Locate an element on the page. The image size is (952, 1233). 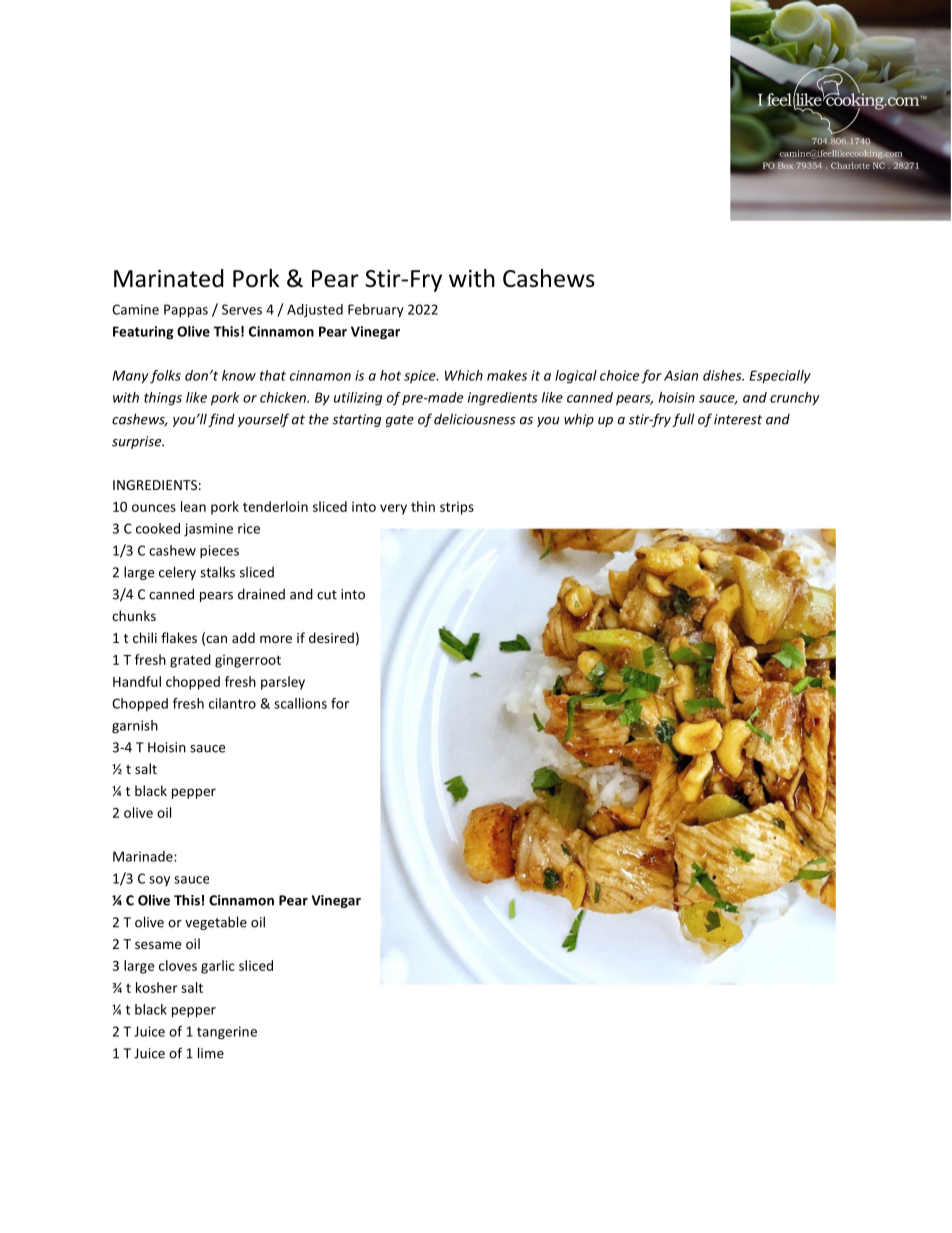
dishes is located at coordinates (723, 375).
